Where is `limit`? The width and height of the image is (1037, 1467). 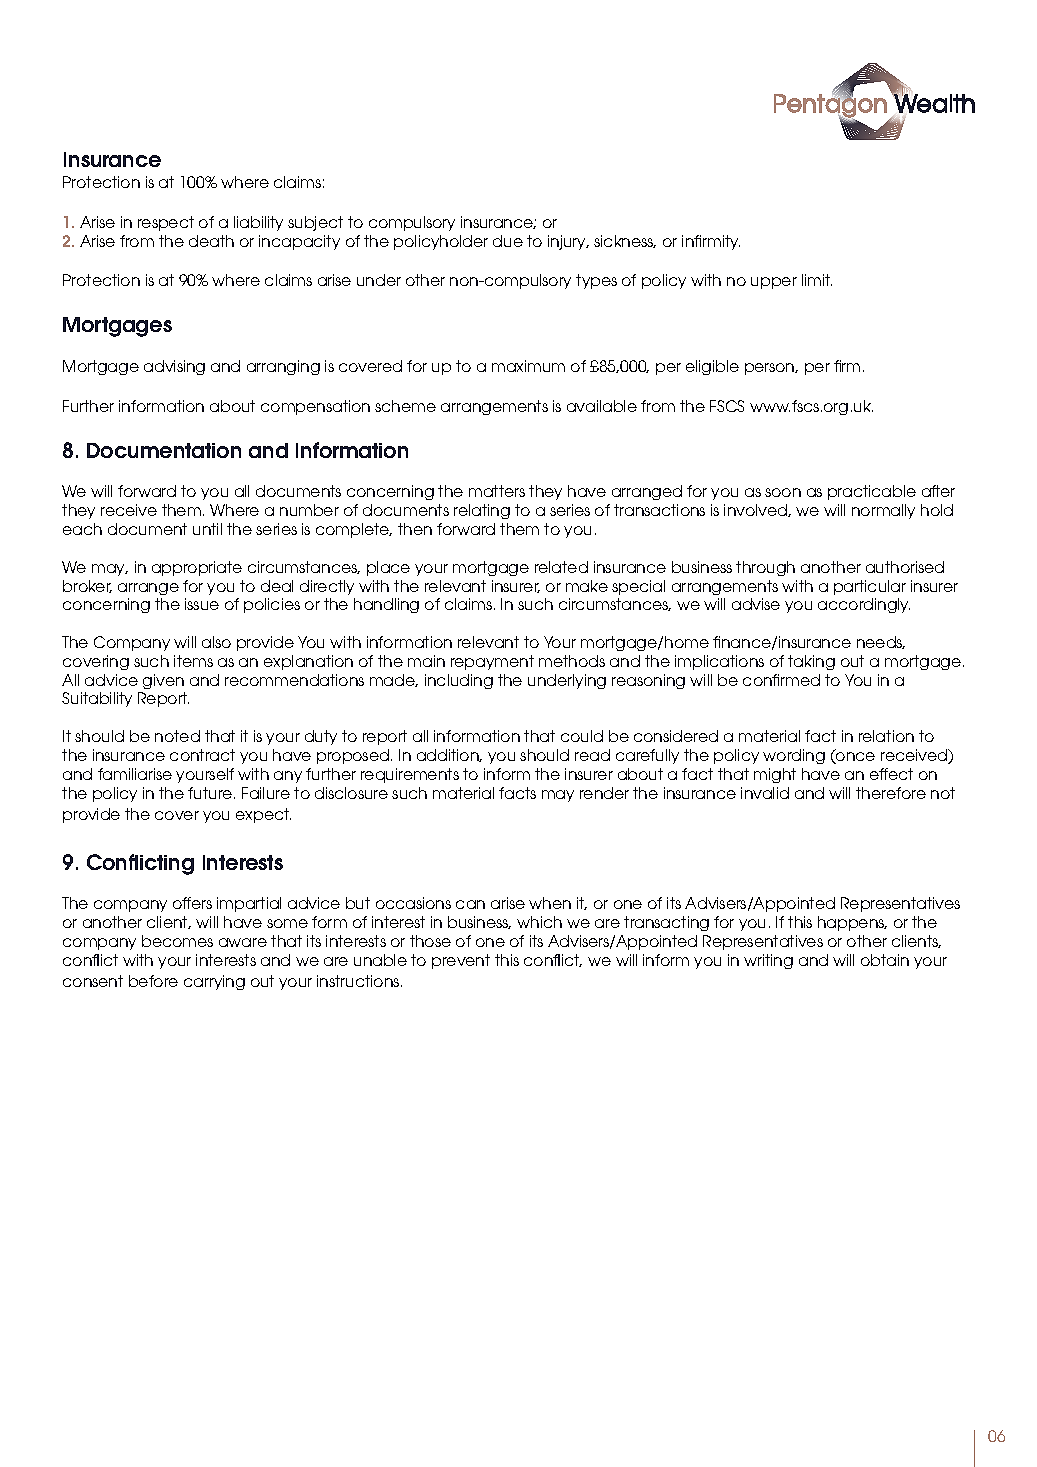 limit is located at coordinates (817, 280).
